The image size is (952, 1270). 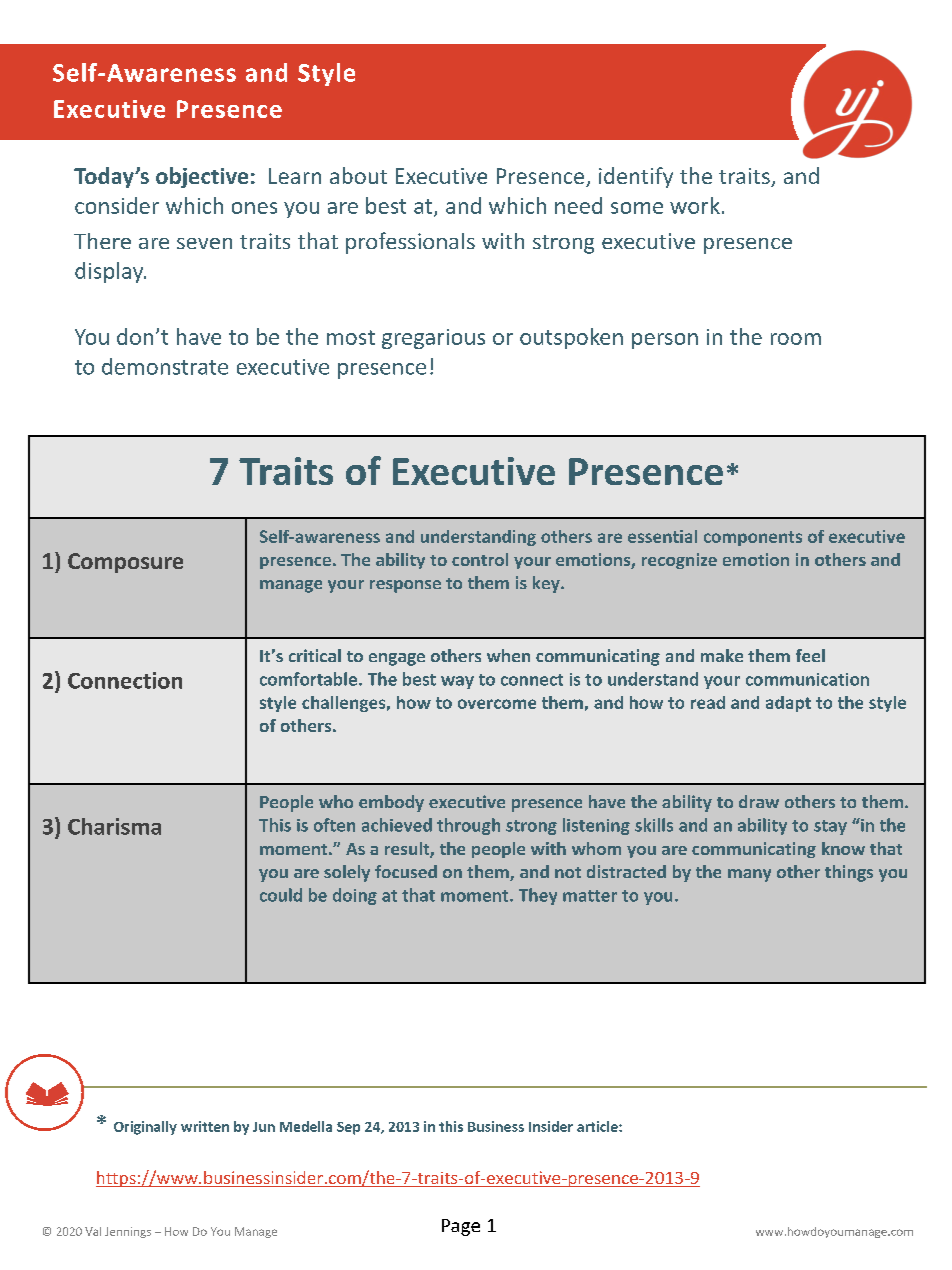 I want to click on could, so click(x=281, y=895).
